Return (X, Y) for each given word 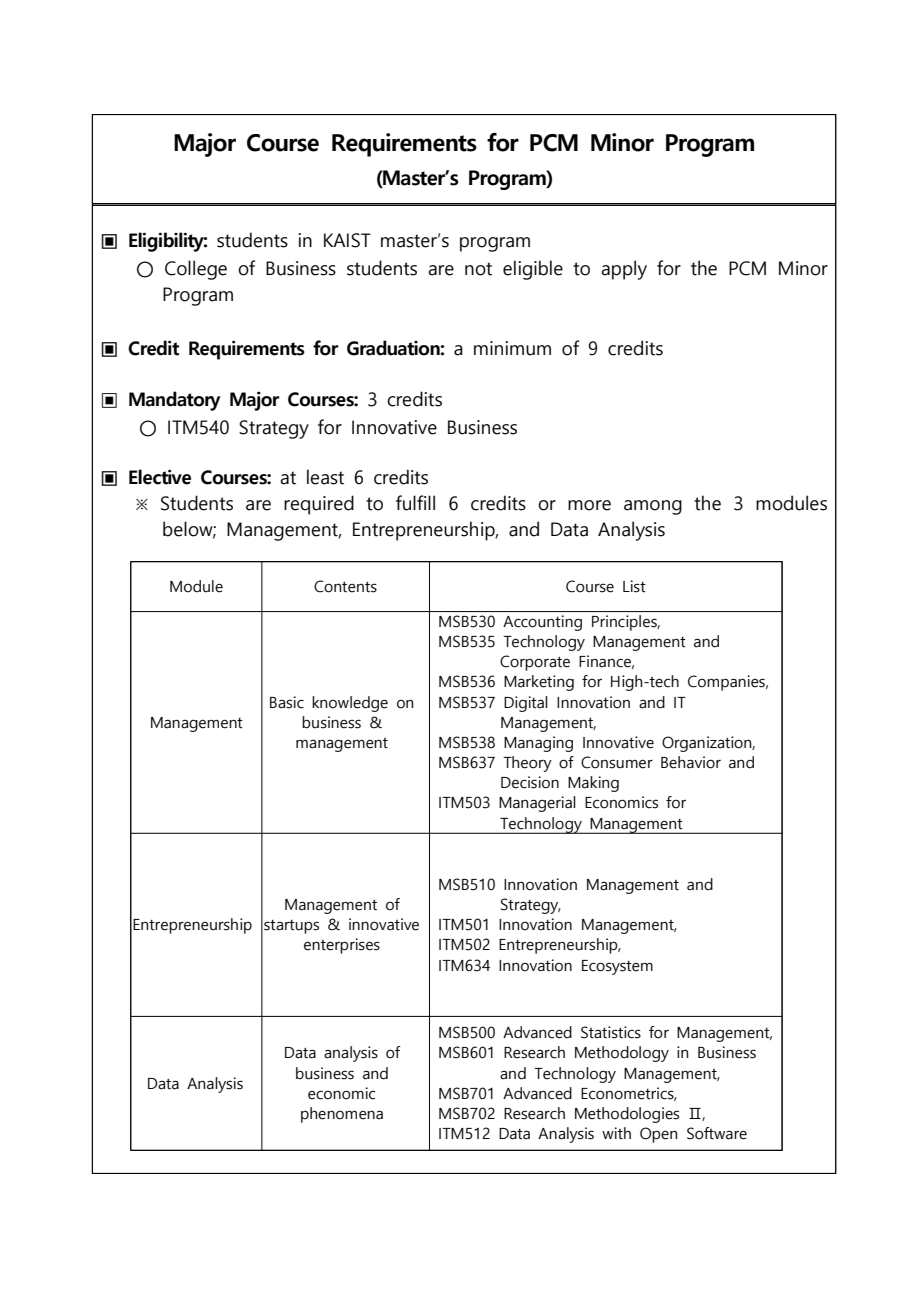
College (196, 270)
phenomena (342, 1115)
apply (624, 270)
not (478, 269)
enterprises (342, 946)
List (634, 586)
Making (593, 784)
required (319, 505)
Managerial (537, 804)
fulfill (415, 503)
